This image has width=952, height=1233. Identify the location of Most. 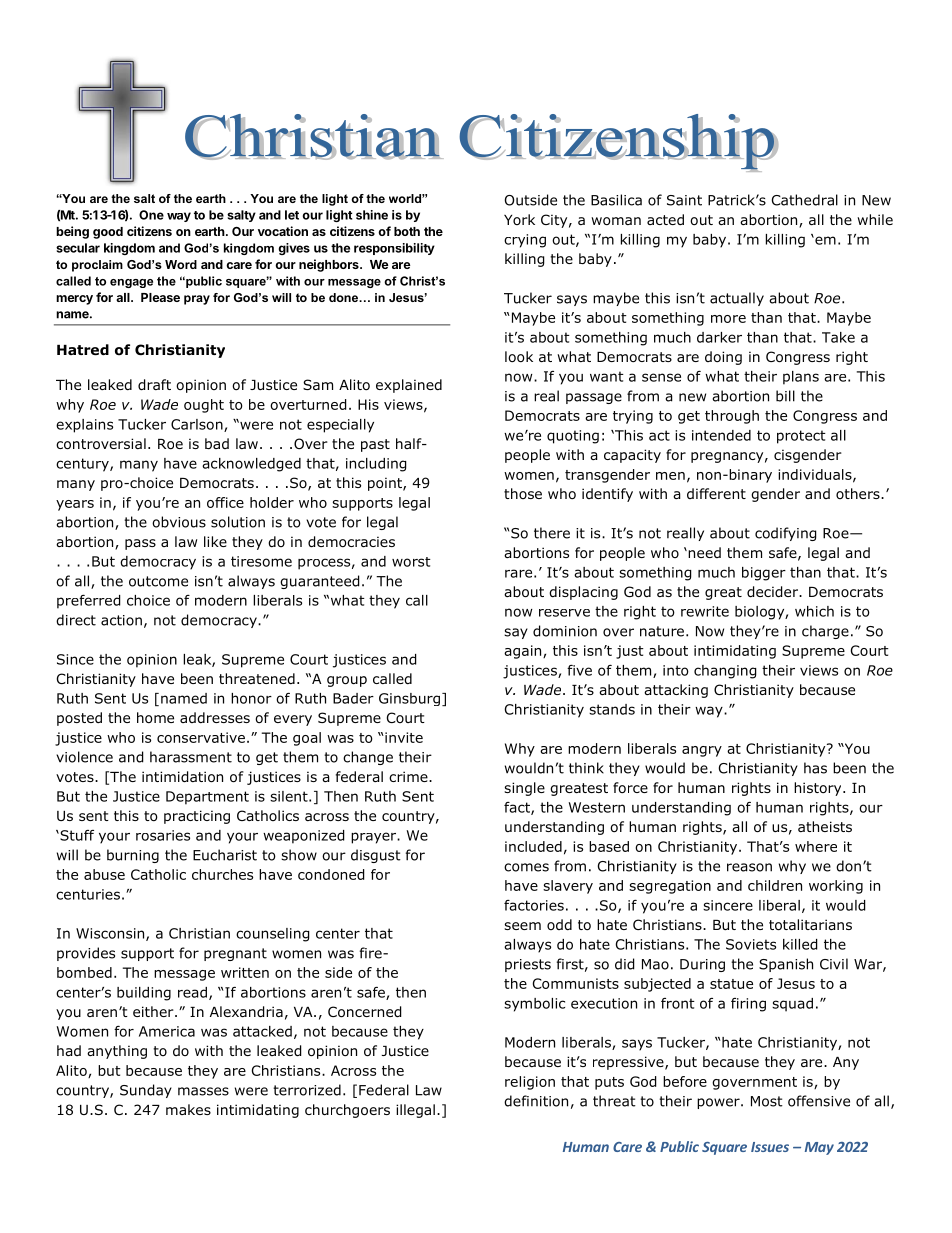
(767, 1101).
